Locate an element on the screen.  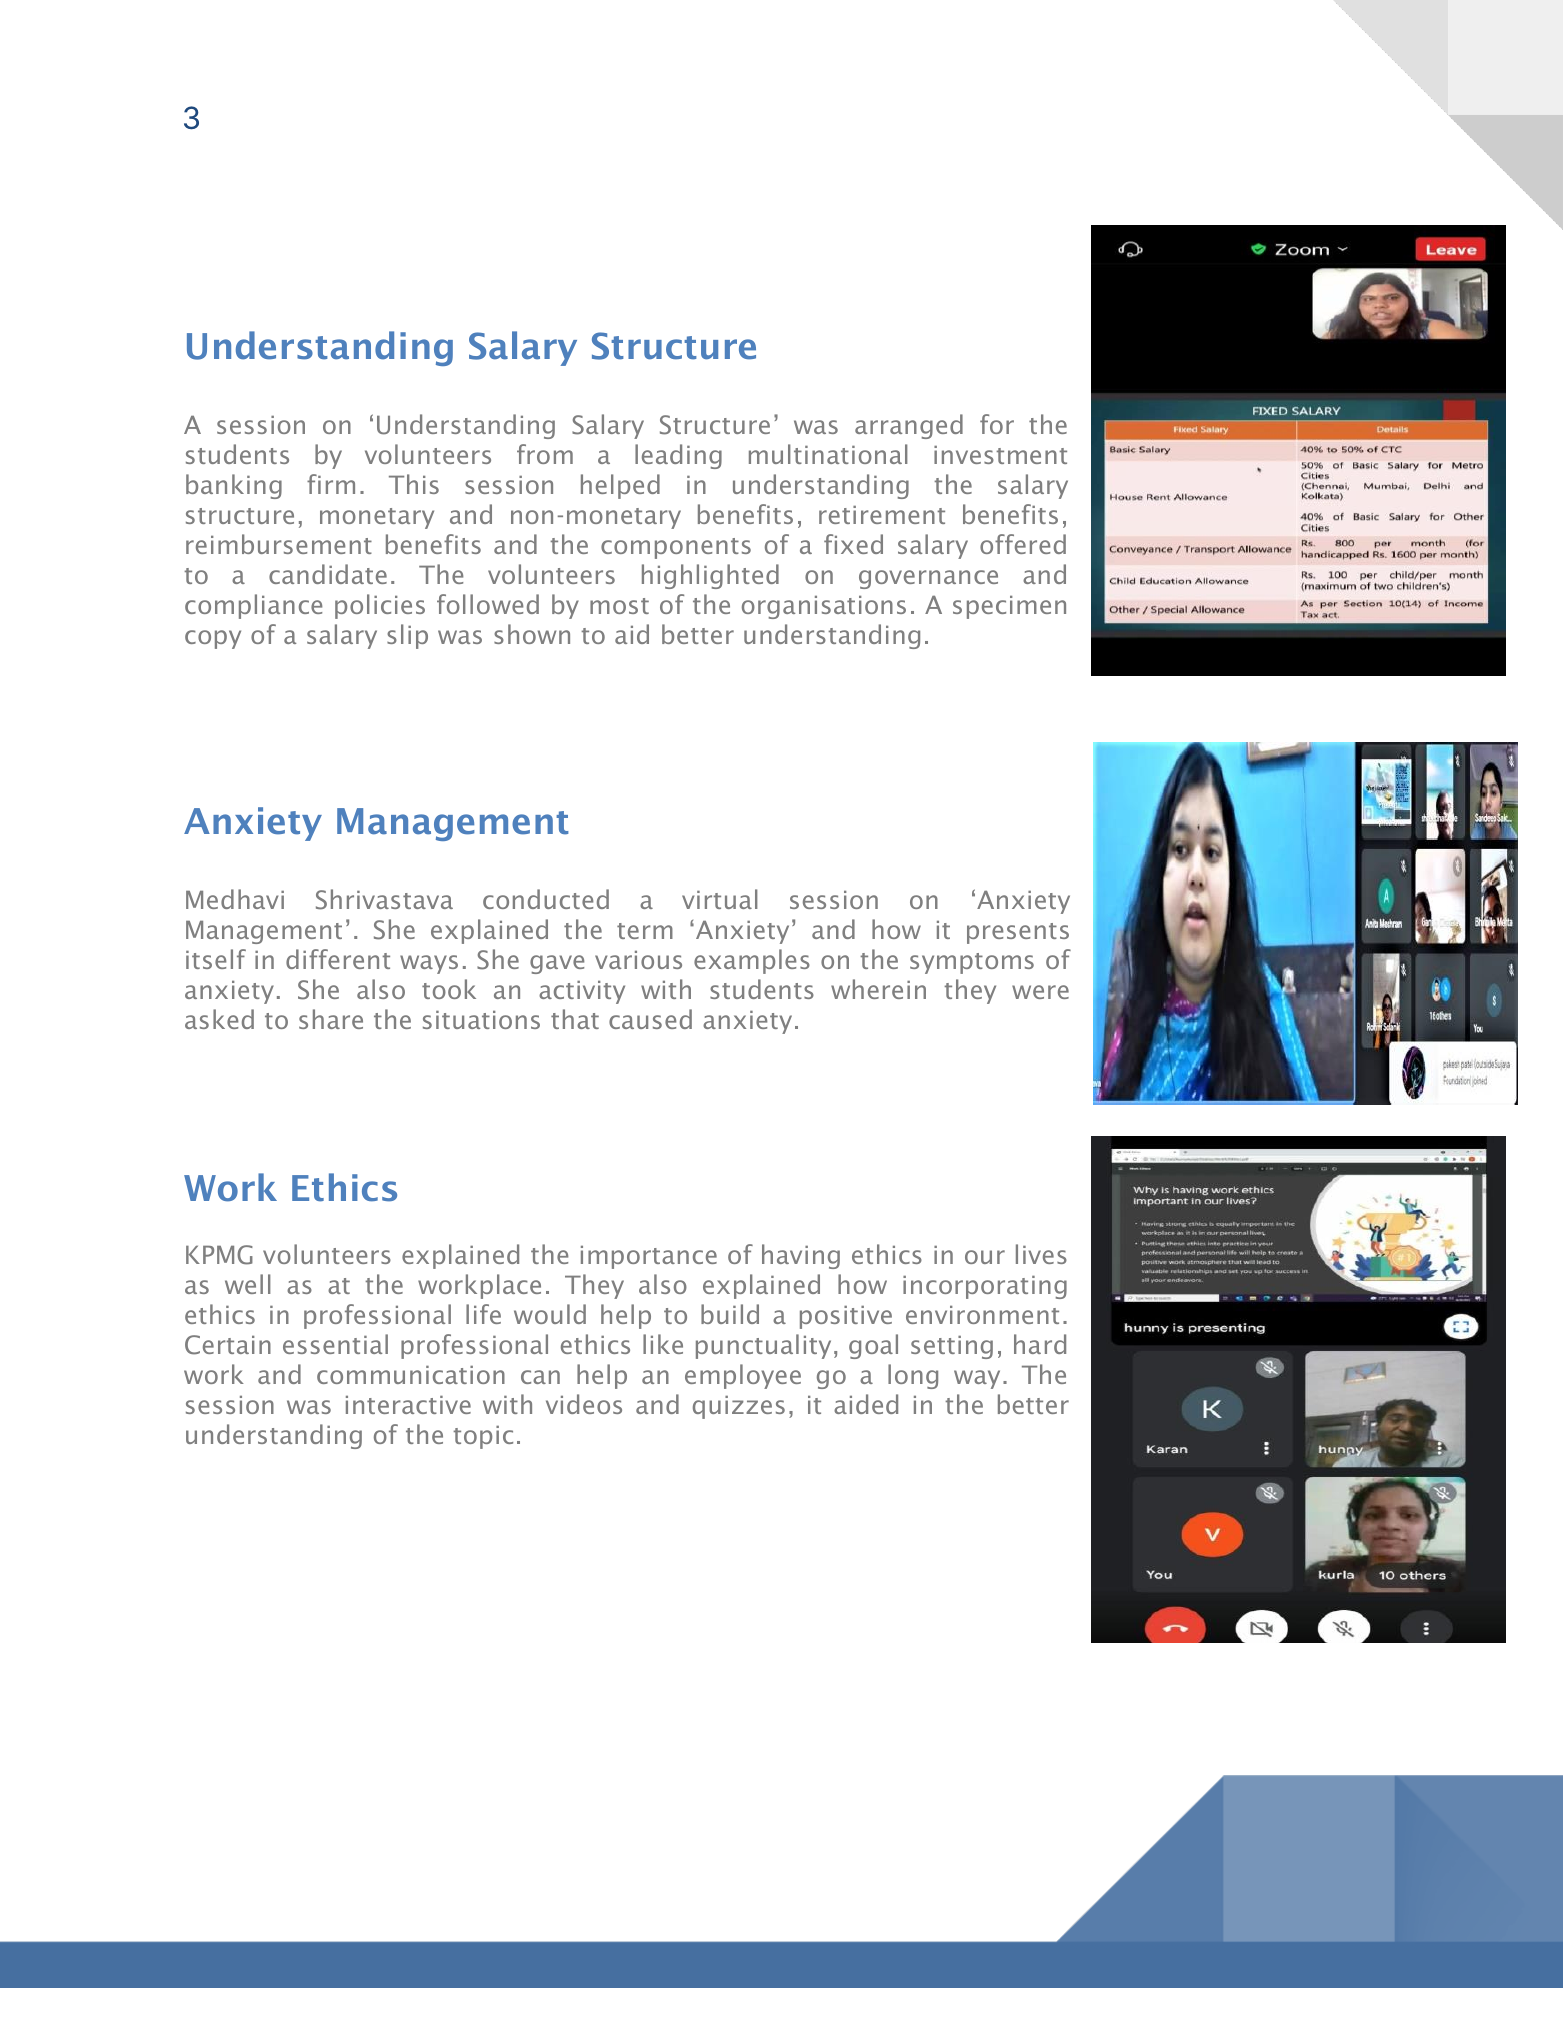
copy is located at coordinates (213, 639).
